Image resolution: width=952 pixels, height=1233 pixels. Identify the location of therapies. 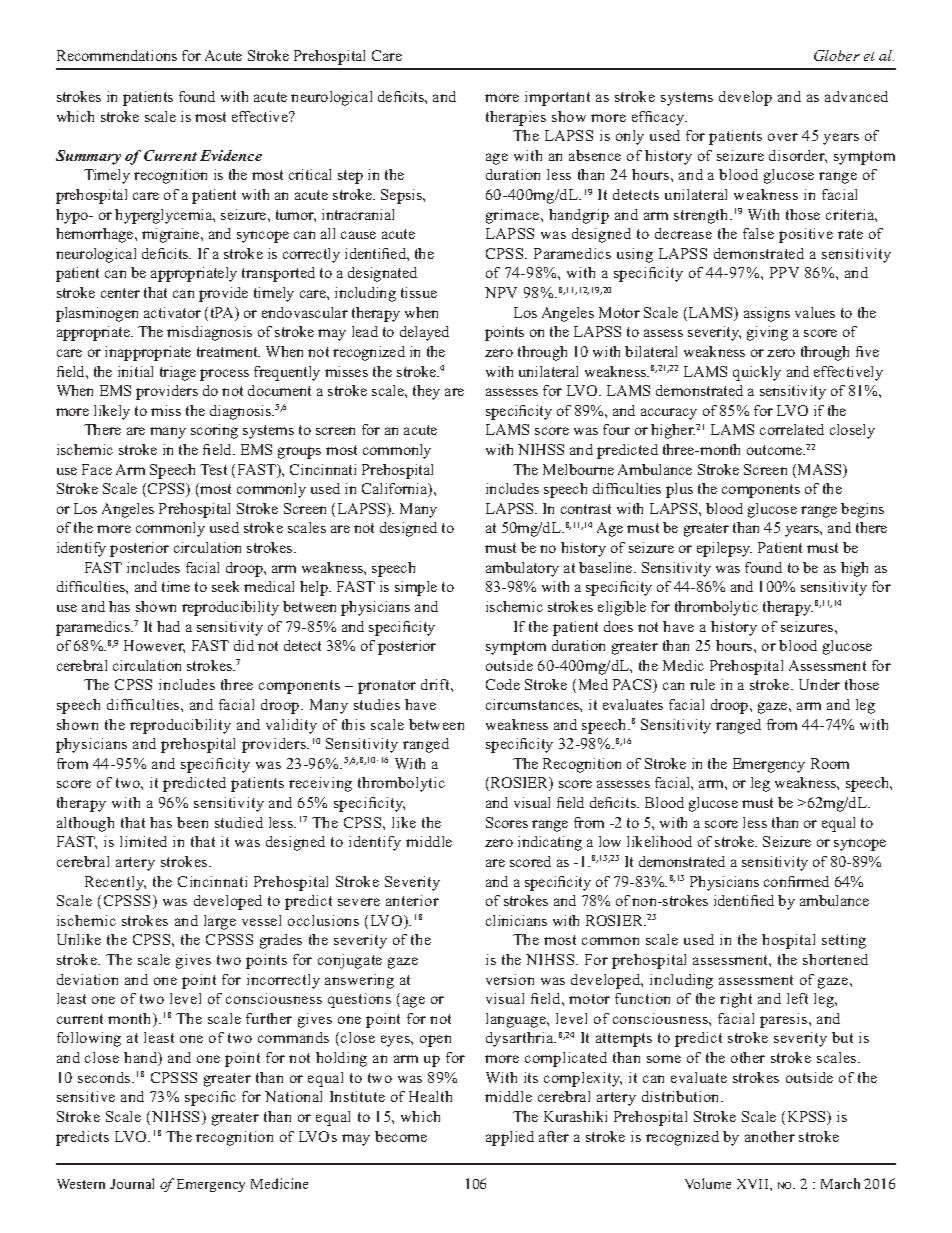
(516, 118).
